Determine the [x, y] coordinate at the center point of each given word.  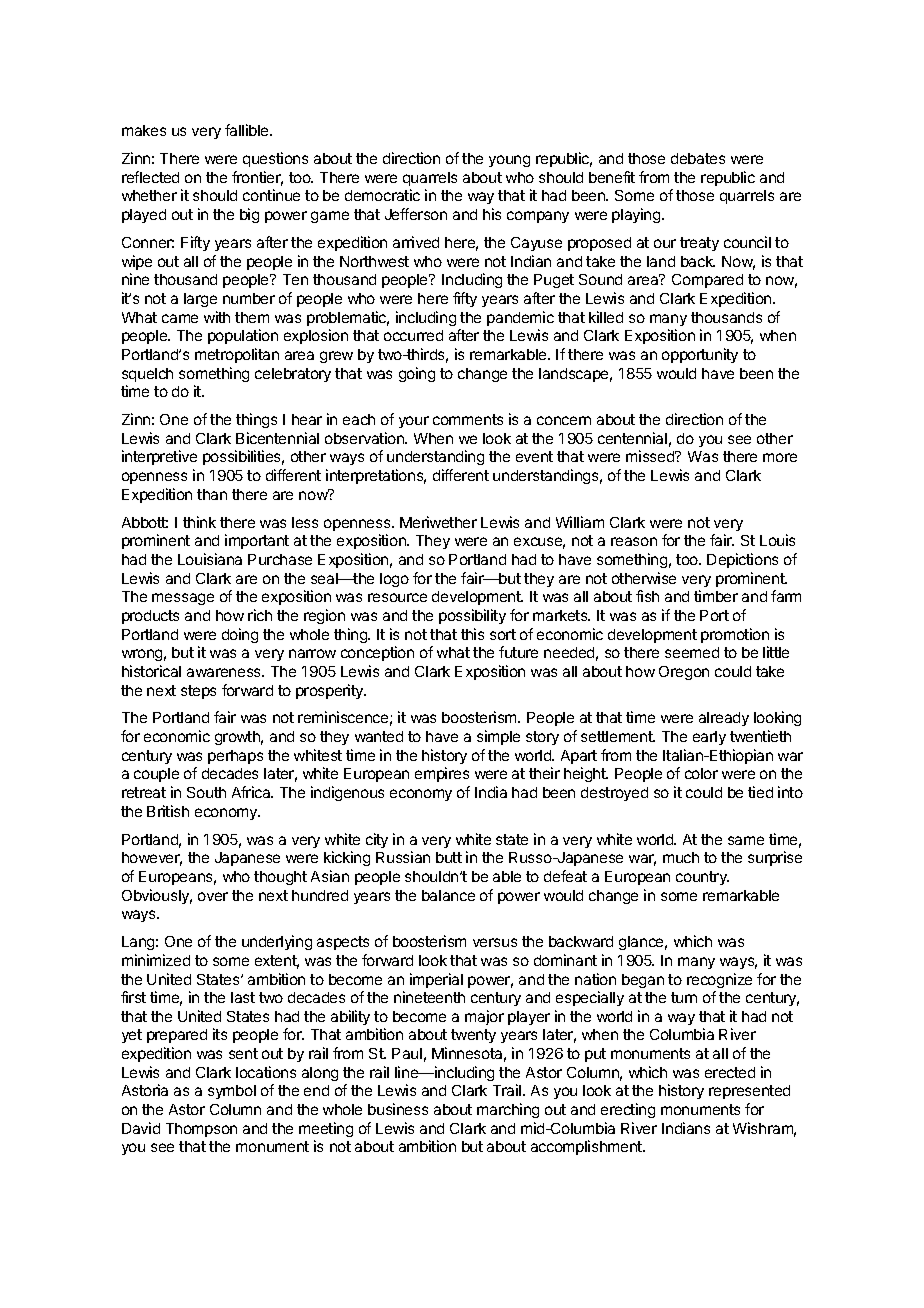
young [509, 161]
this [472, 634]
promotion [735, 635]
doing [240, 635]
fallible [248, 130]
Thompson [201, 1130]
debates [698, 158]
